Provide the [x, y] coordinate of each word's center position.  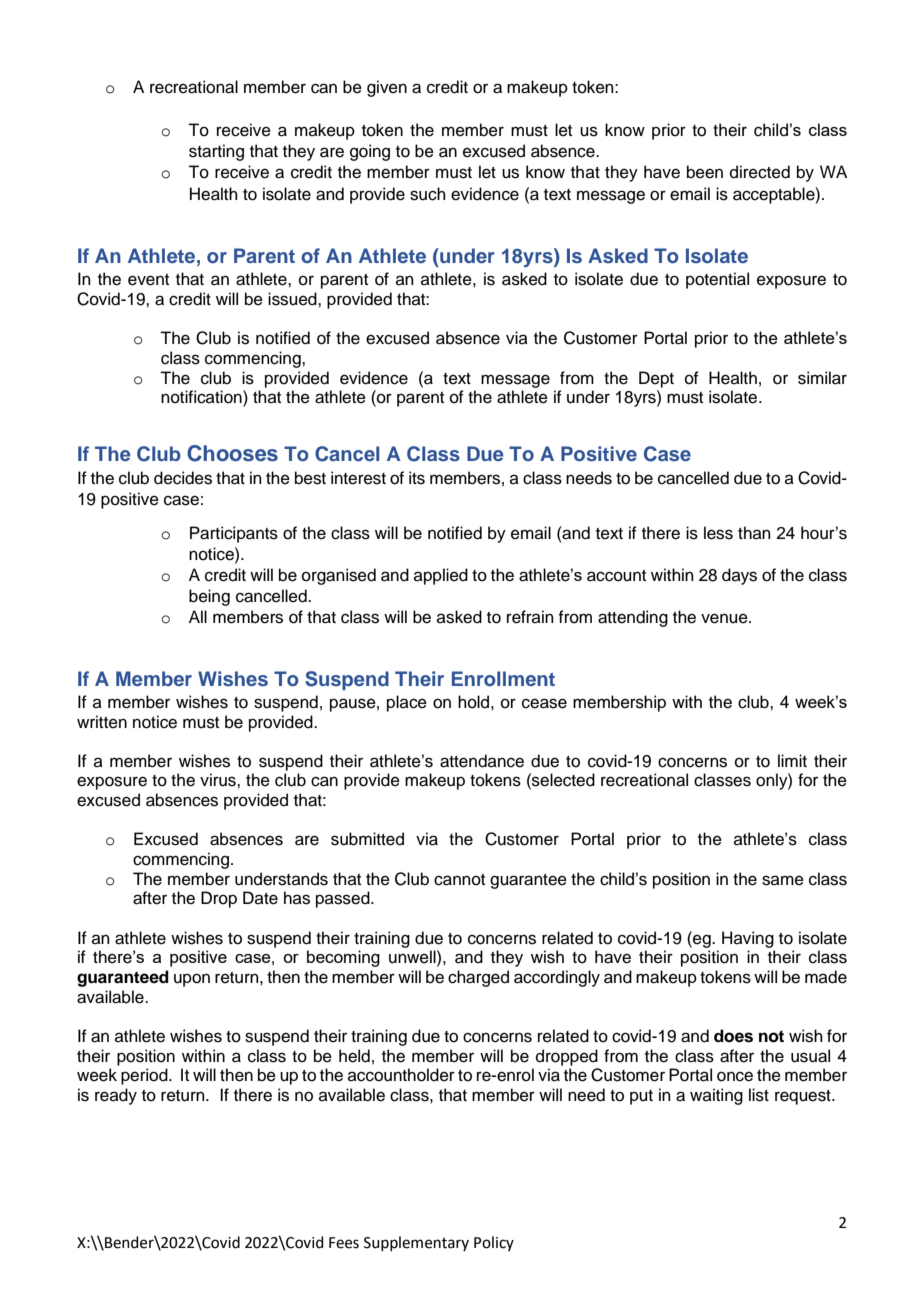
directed [760, 172]
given [387, 88]
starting [216, 152]
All [198, 616]
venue [725, 618]
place [407, 703]
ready [116, 1096]
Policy [494, 1243]
